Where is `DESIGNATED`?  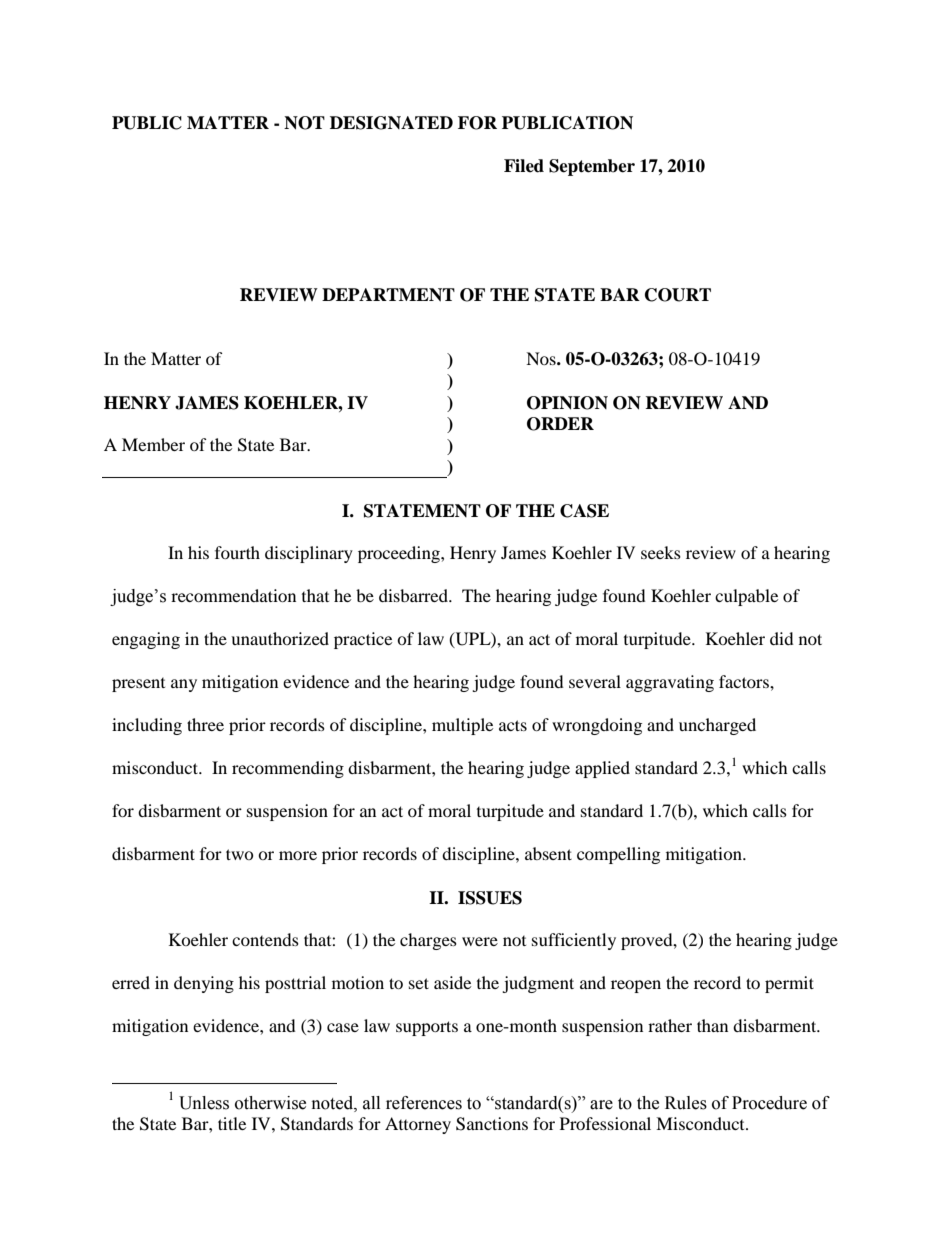 DESIGNATED is located at coordinates (391, 123).
